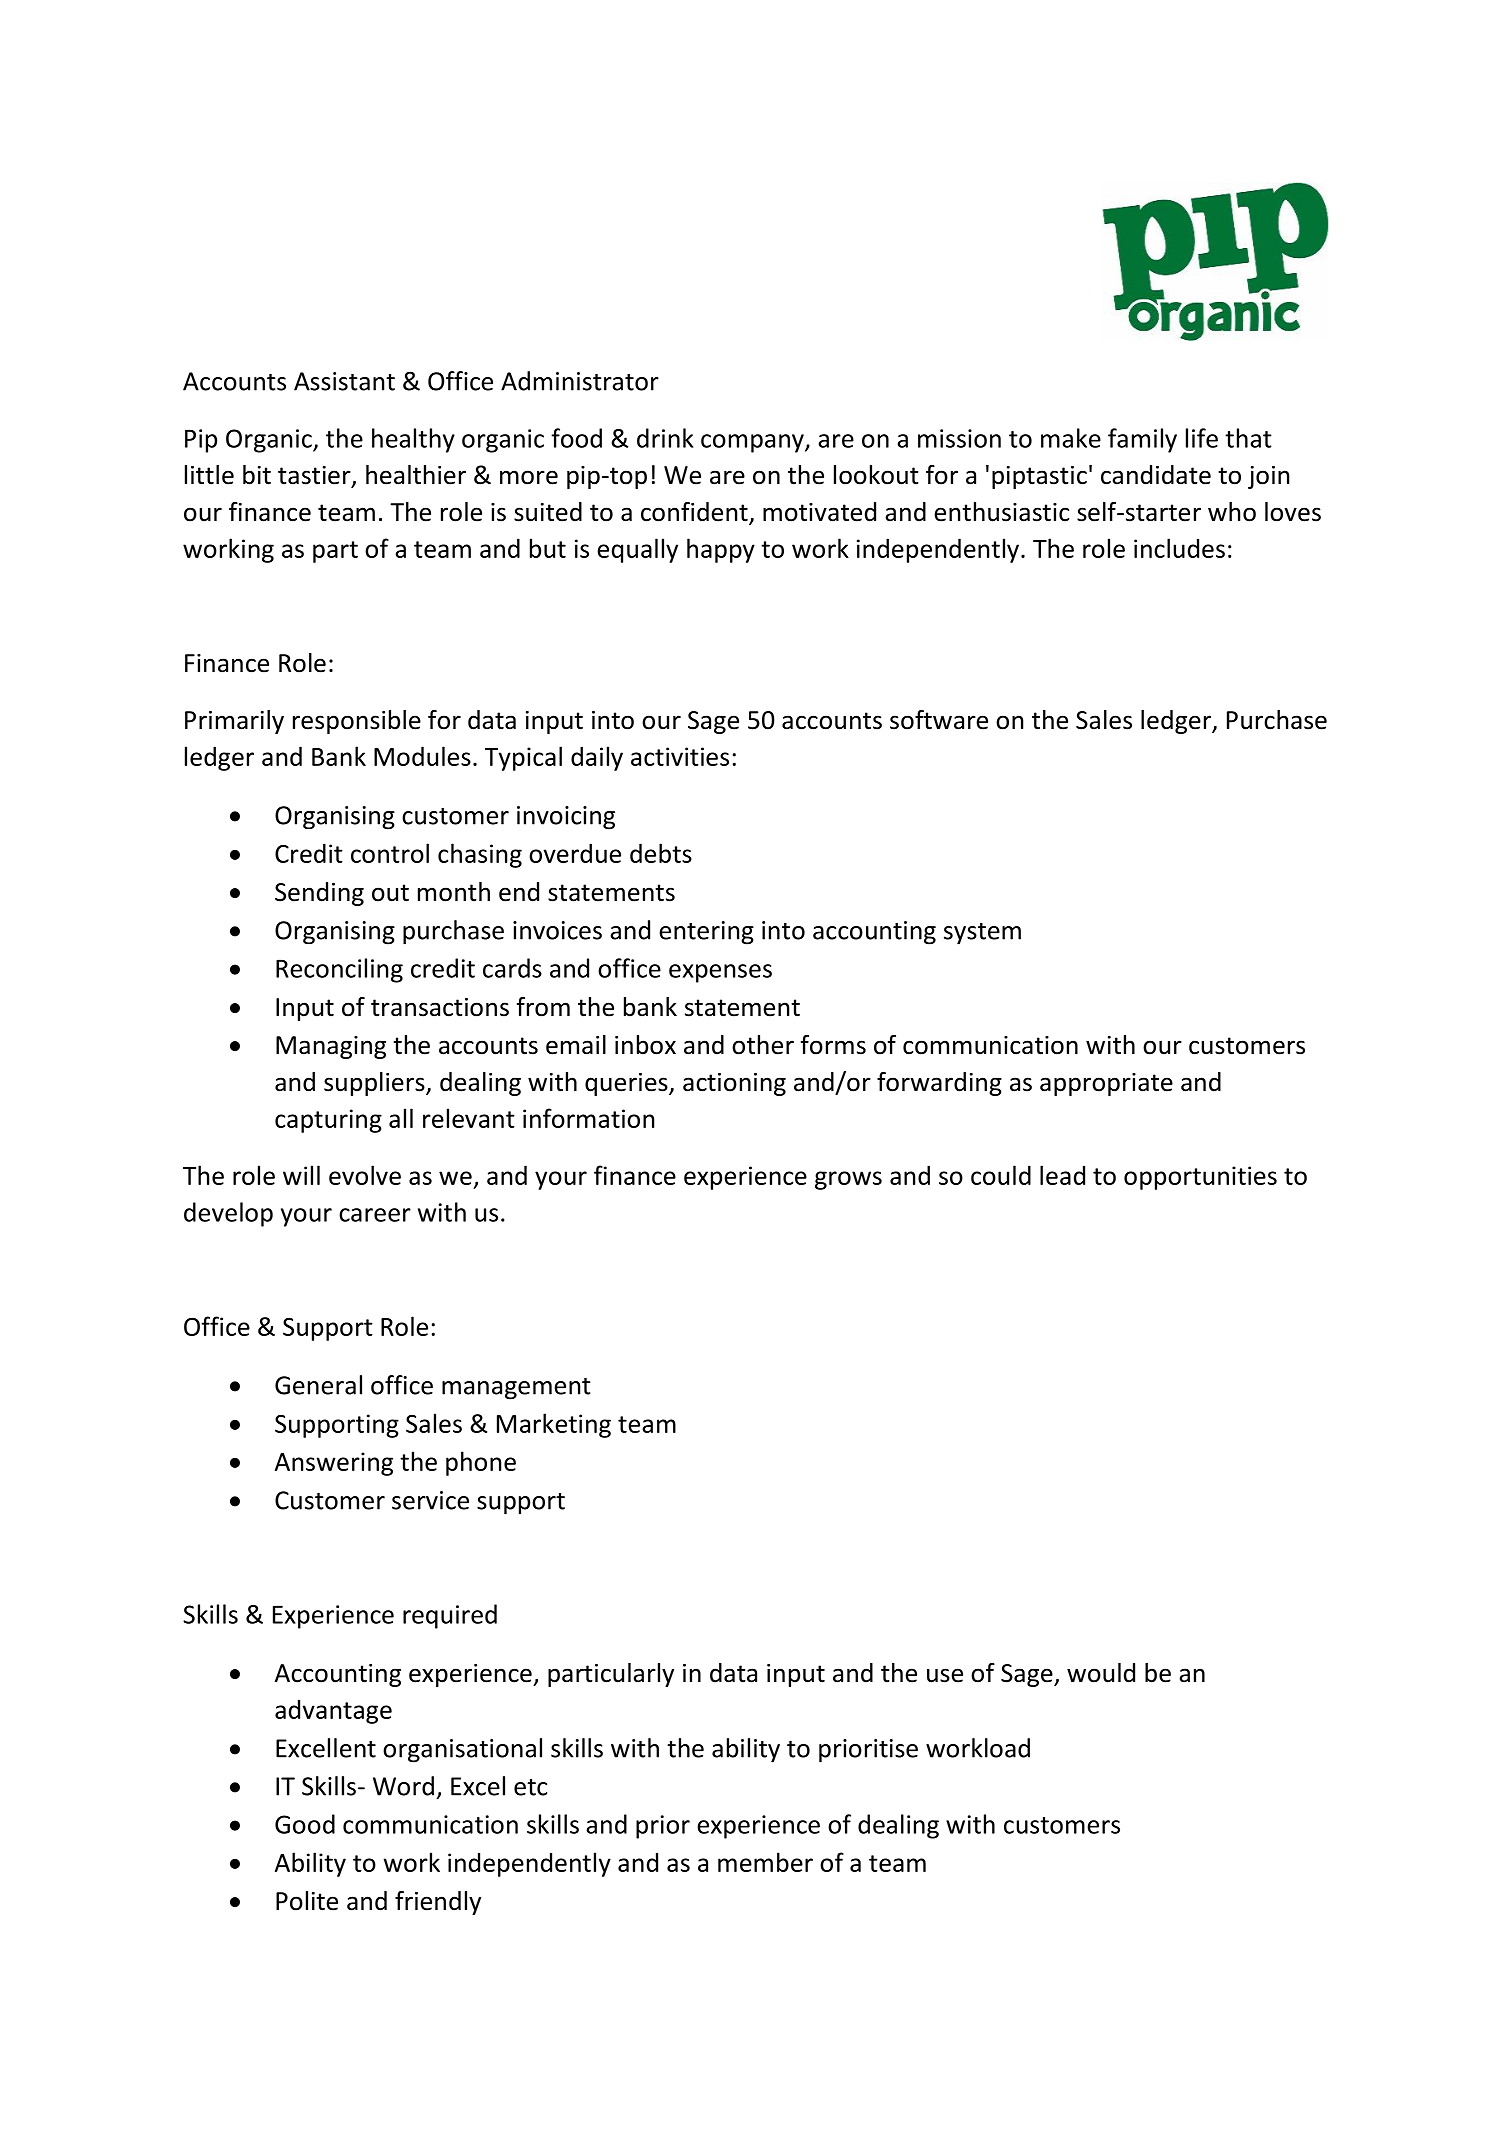 The height and width of the screenshot is (2137, 1511). I want to click on member, so click(765, 1862).
